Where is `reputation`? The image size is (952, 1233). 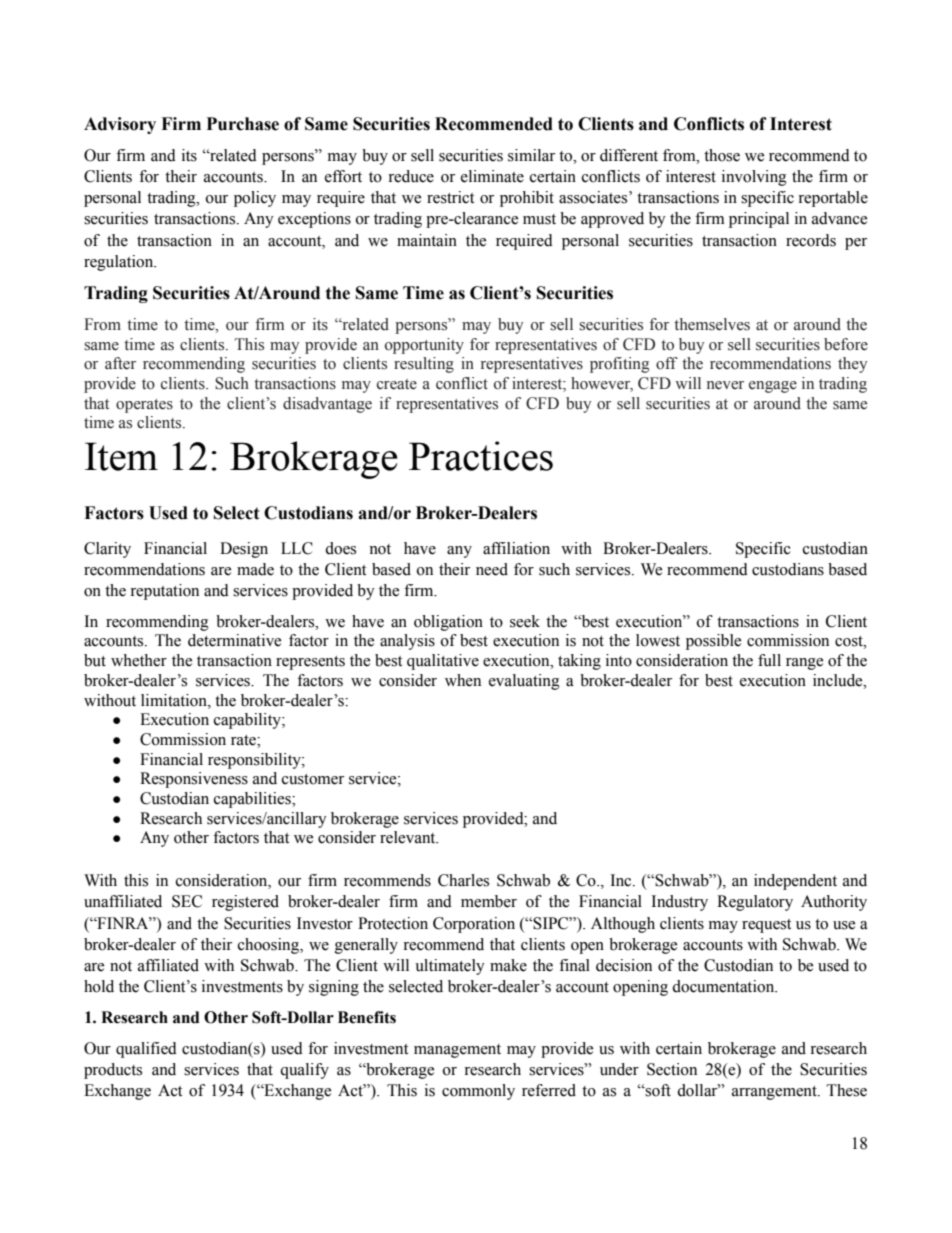 reputation is located at coordinates (164, 592).
